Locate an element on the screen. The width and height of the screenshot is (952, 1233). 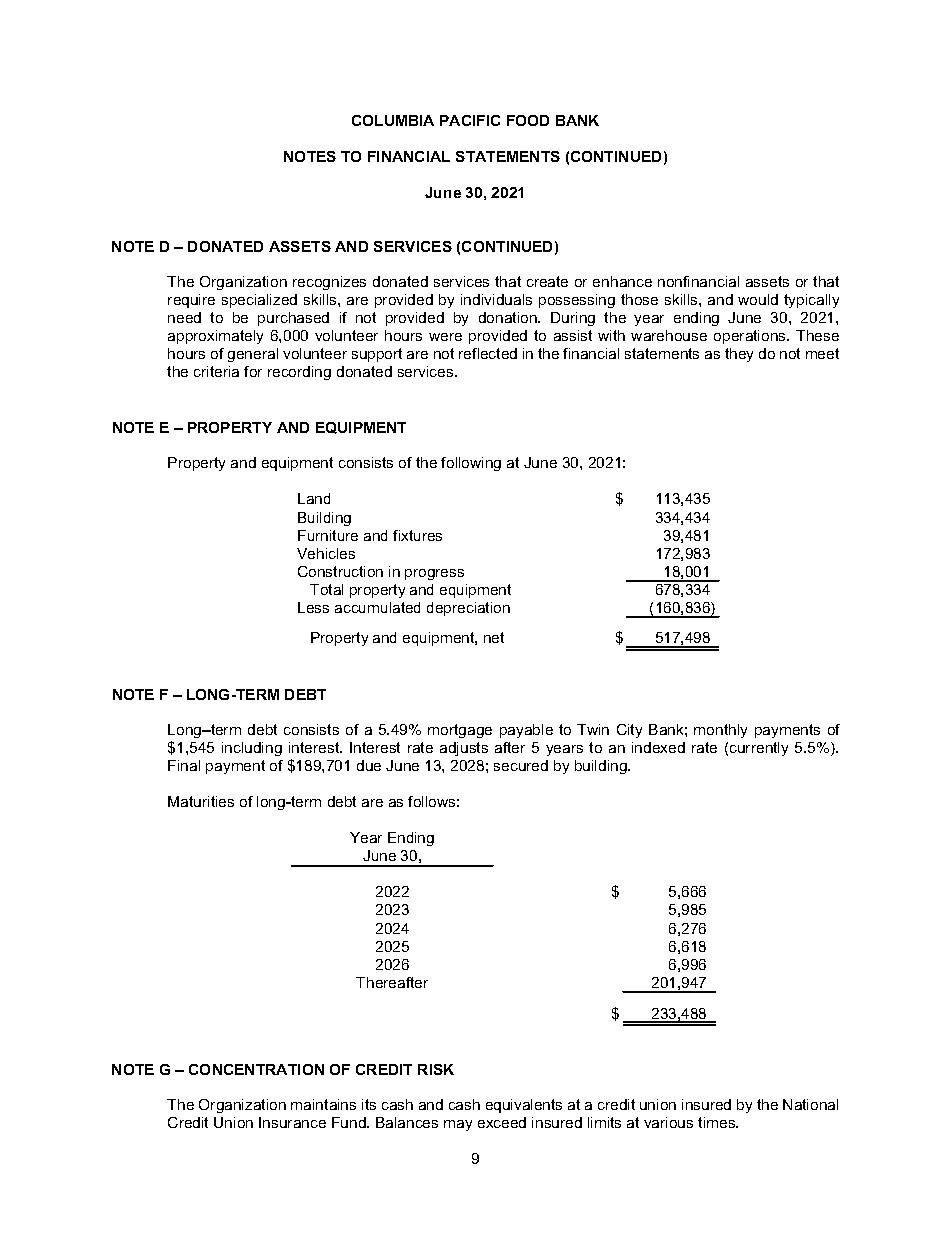
including is located at coordinates (252, 749).
